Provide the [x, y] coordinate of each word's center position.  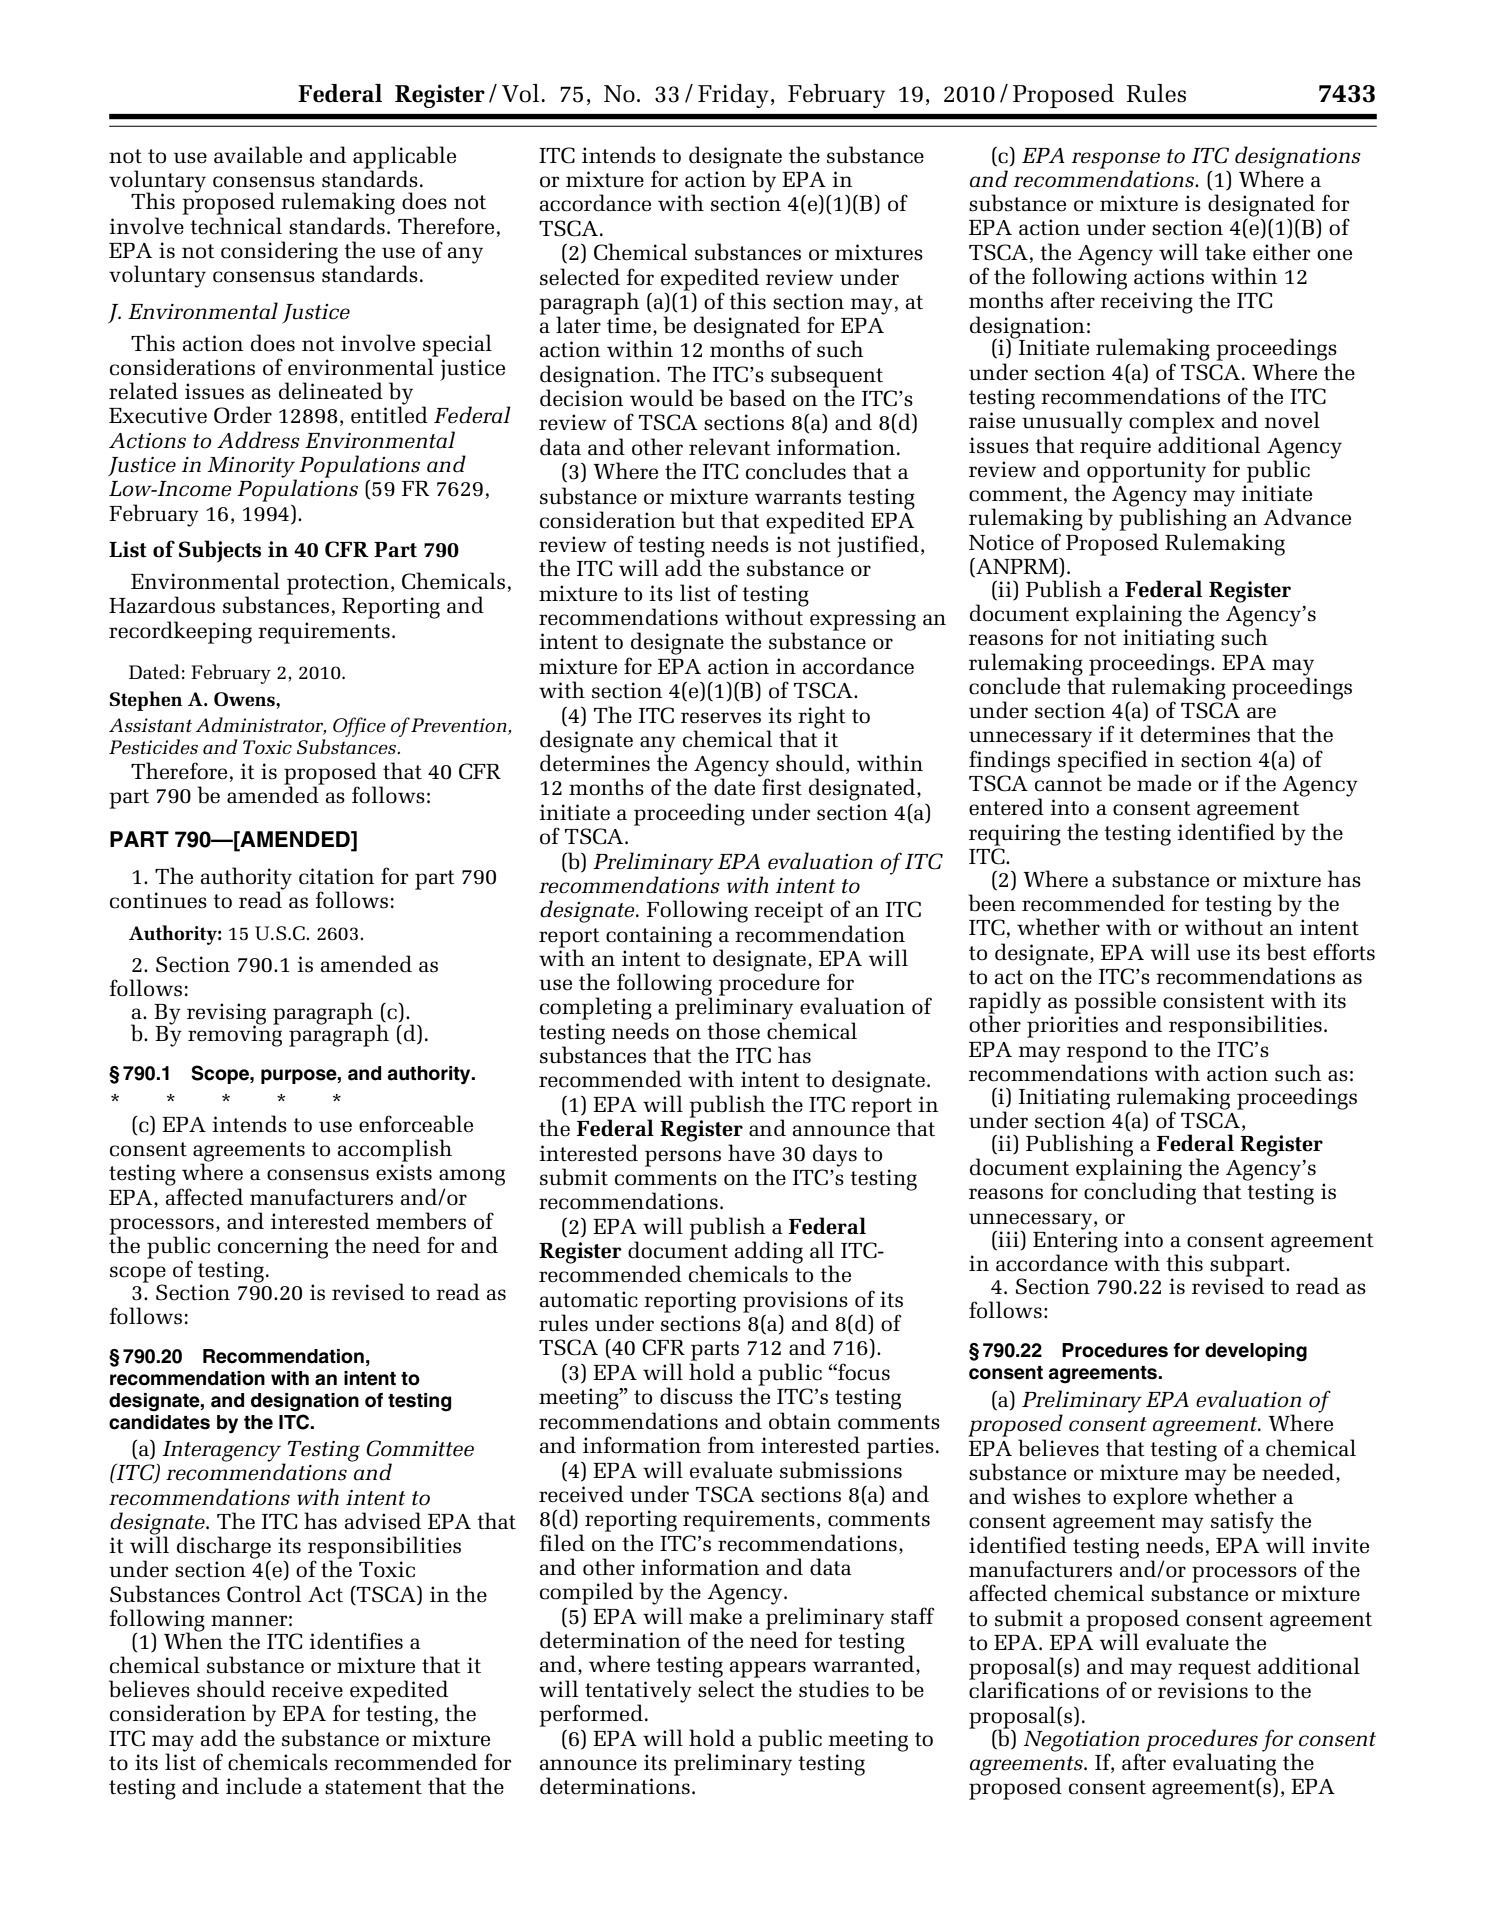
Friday [733, 96]
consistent [1214, 1000]
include [263, 1786]
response [1115, 161]
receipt [789, 912]
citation [336, 876]
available [258, 155]
